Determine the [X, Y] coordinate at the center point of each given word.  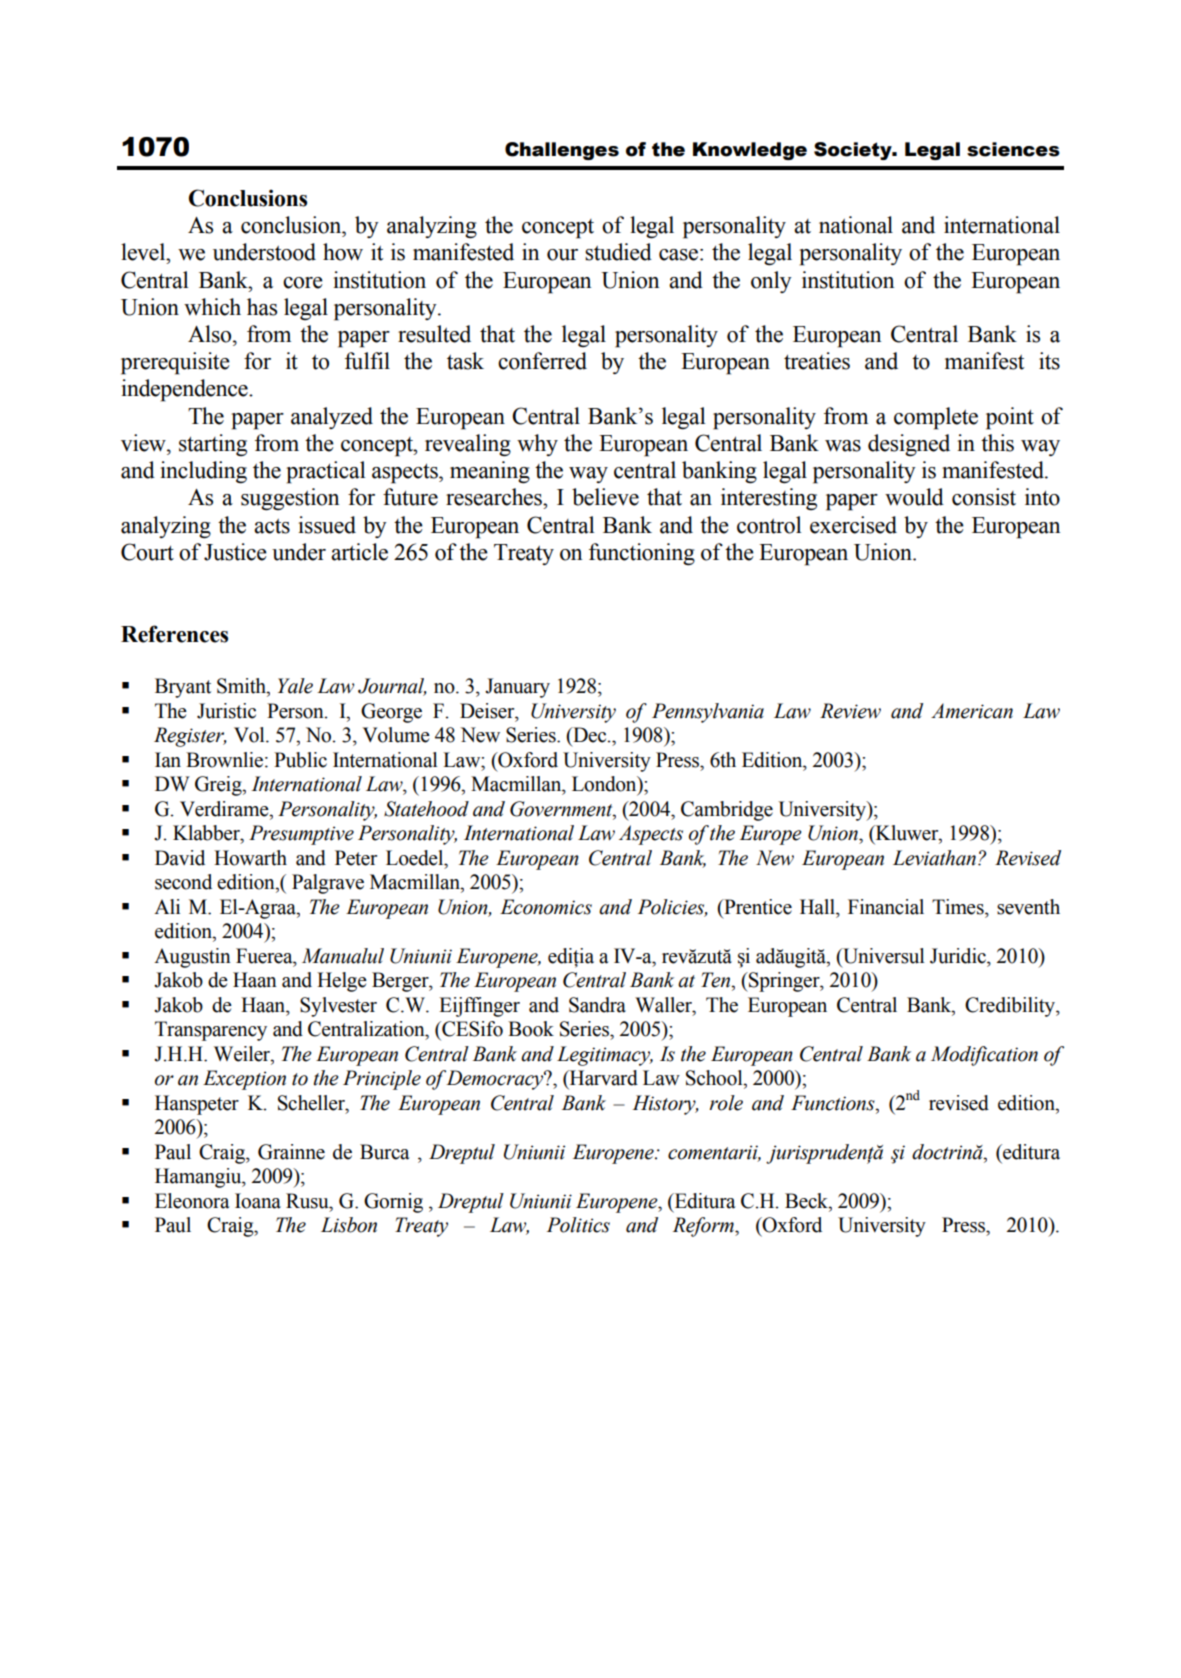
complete [936, 418]
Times [959, 907]
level [144, 252]
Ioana [258, 1201]
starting [213, 445]
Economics [546, 907]
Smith [242, 686]
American [972, 711]
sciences [1013, 149]
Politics [578, 1225]
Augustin [192, 958]
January [517, 688]
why [537, 445]
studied [618, 252]
